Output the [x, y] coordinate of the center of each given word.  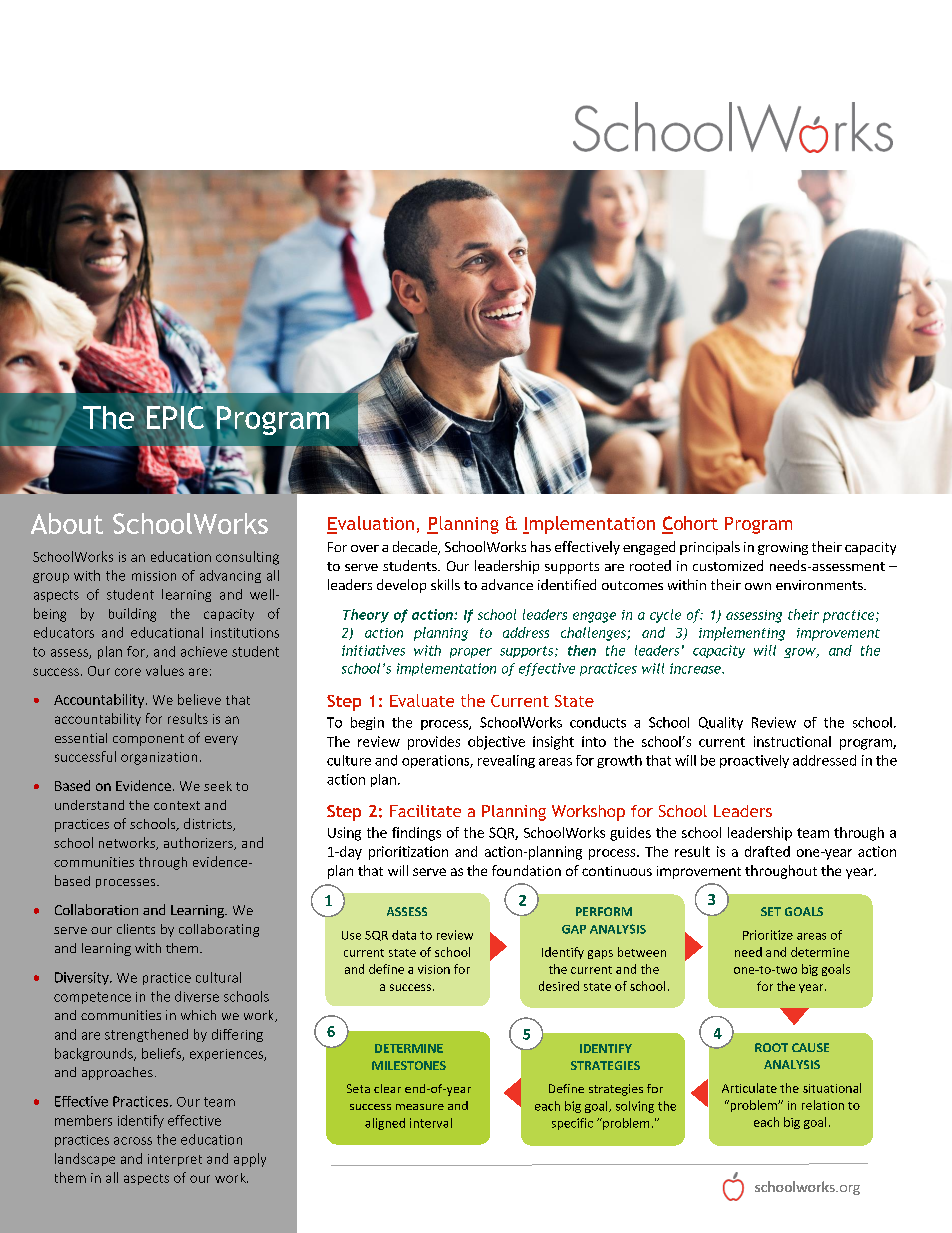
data [404, 935]
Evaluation [370, 524]
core [128, 672]
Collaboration [96, 909]
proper [471, 653]
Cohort [690, 524]
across [133, 1141]
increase [696, 668]
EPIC [175, 417]
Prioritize [768, 935]
